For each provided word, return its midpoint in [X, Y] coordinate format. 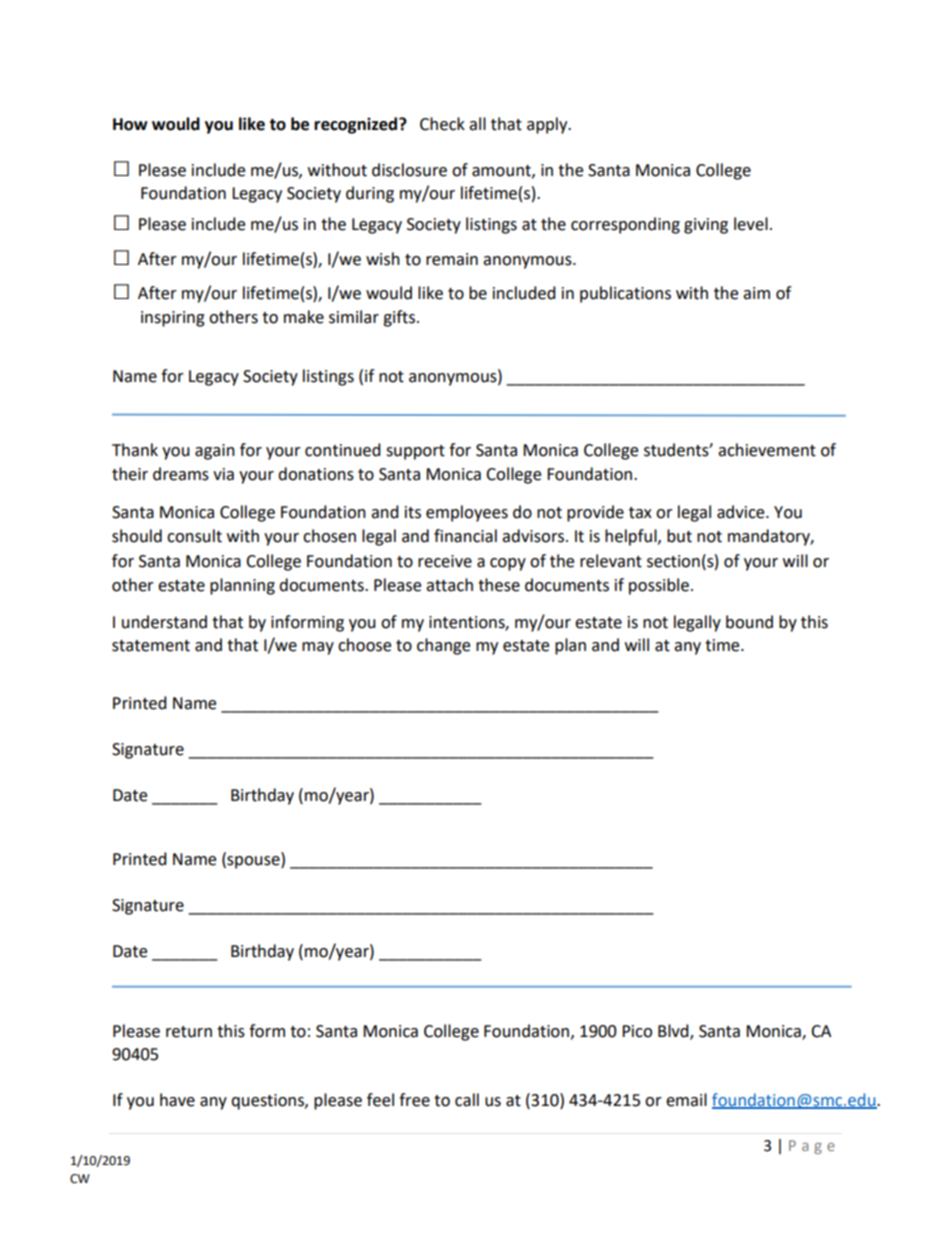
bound [749, 622]
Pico [637, 1031]
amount [502, 171]
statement [151, 646]
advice [742, 512]
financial [465, 536]
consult [194, 536]
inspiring [173, 319]
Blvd [674, 1032]
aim [756, 293]
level [751, 224]
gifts [399, 318]
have [177, 1100]
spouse [253, 862]
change [443, 646]
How [130, 124]
